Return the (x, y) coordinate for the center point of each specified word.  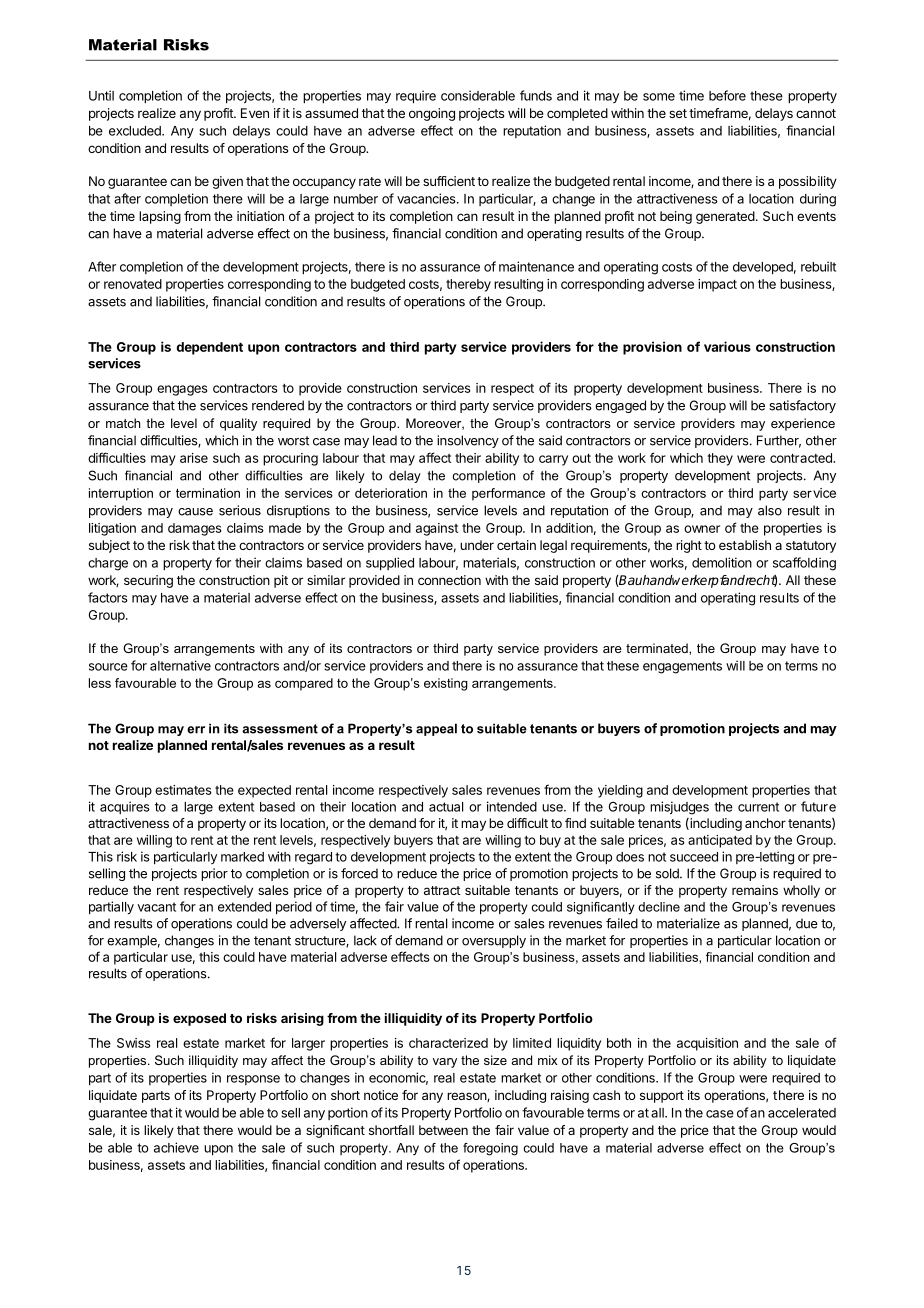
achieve (176, 1147)
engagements (682, 667)
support (662, 1097)
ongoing (432, 114)
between (443, 1130)
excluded (136, 131)
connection (449, 580)
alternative (180, 665)
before (727, 95)
